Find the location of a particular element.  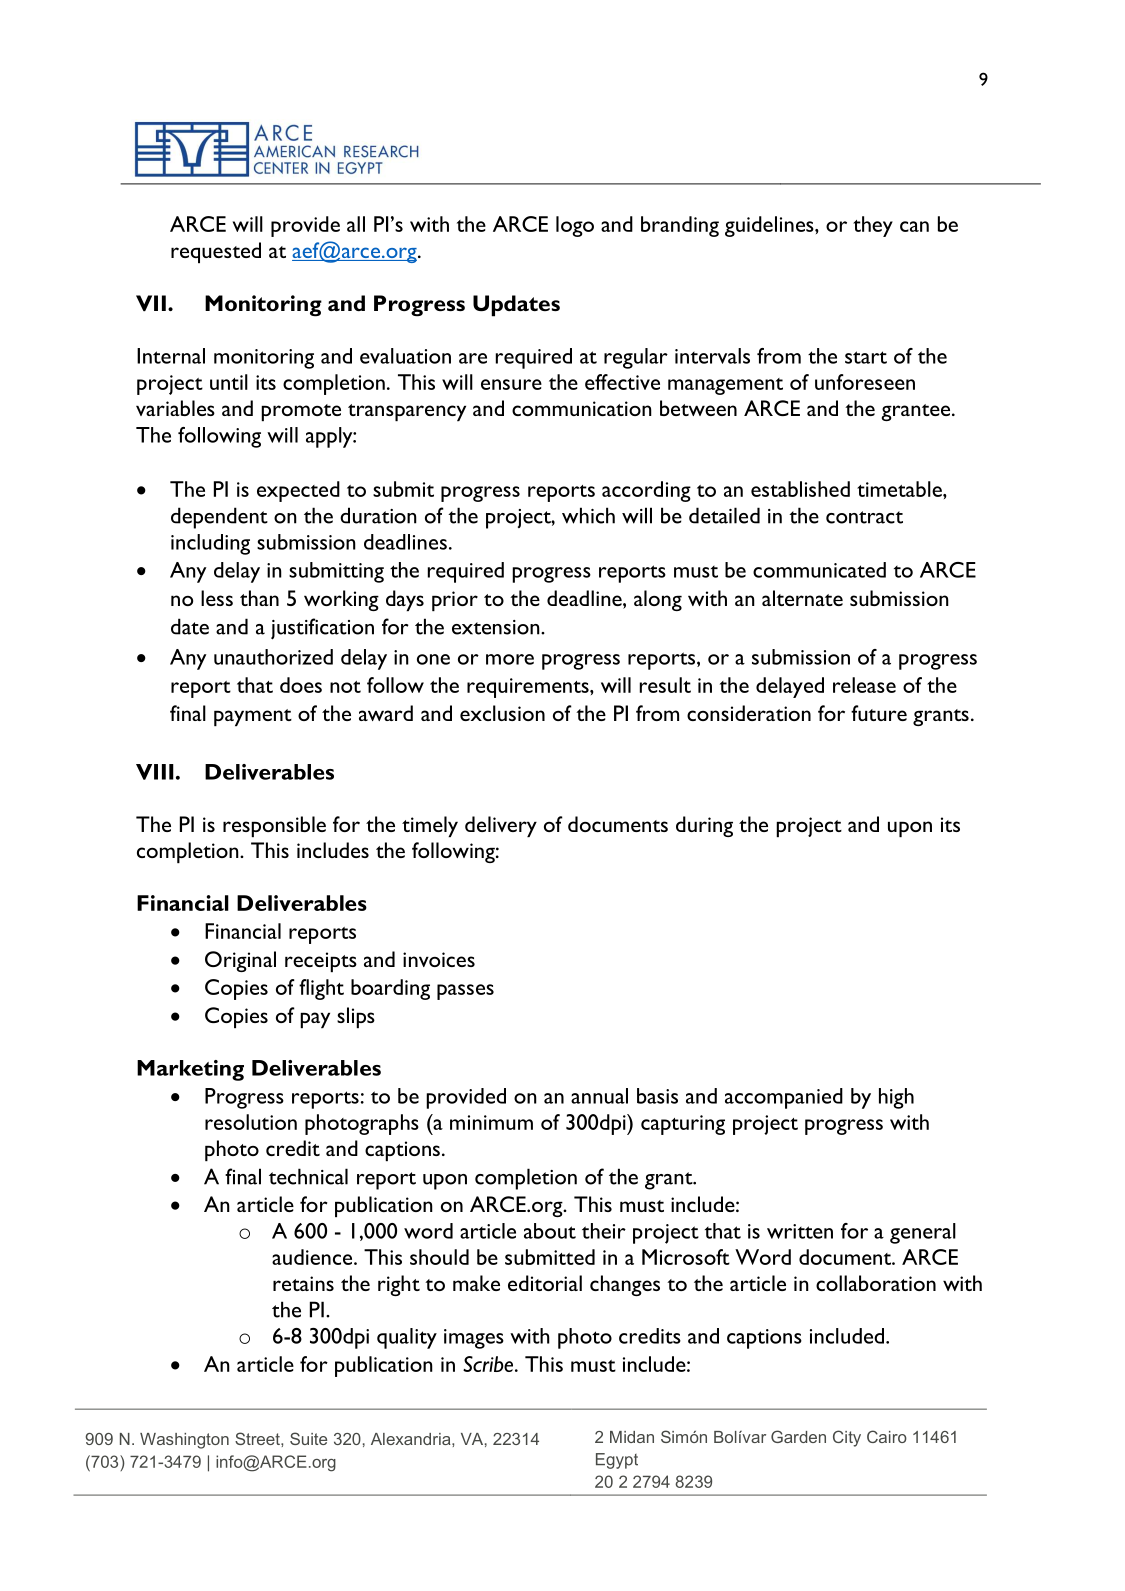

during is located at coordinates (704, 826).
